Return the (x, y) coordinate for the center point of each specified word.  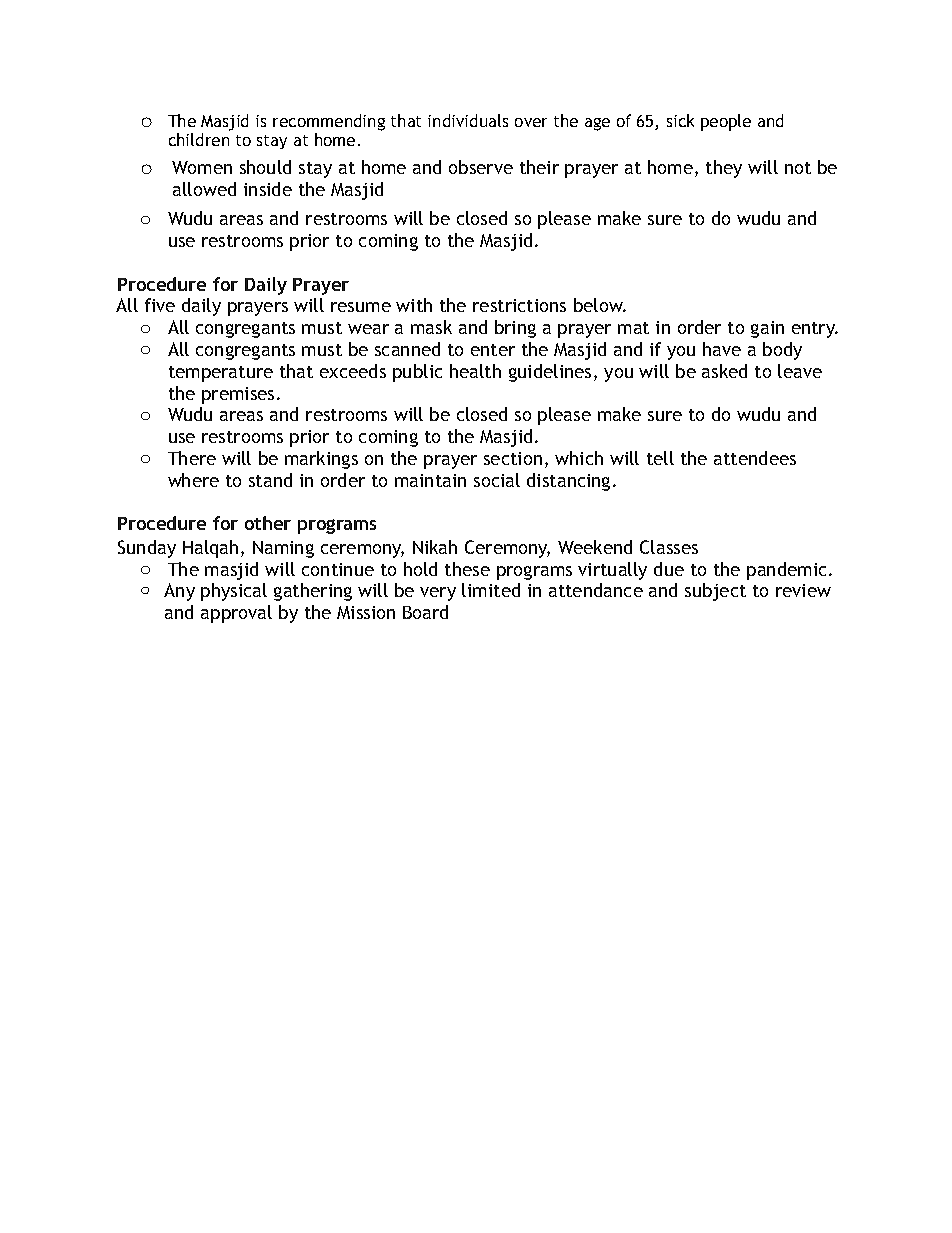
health (475, 371)
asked (724, 371)
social (497, 480)
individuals (468, 120)
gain (767, 329)
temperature (221, 374)
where (193, 480)
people (726, 122)
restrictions (519, 305)
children (199, 139)
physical (234, 592)
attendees (755, 458)
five (160, 305)
